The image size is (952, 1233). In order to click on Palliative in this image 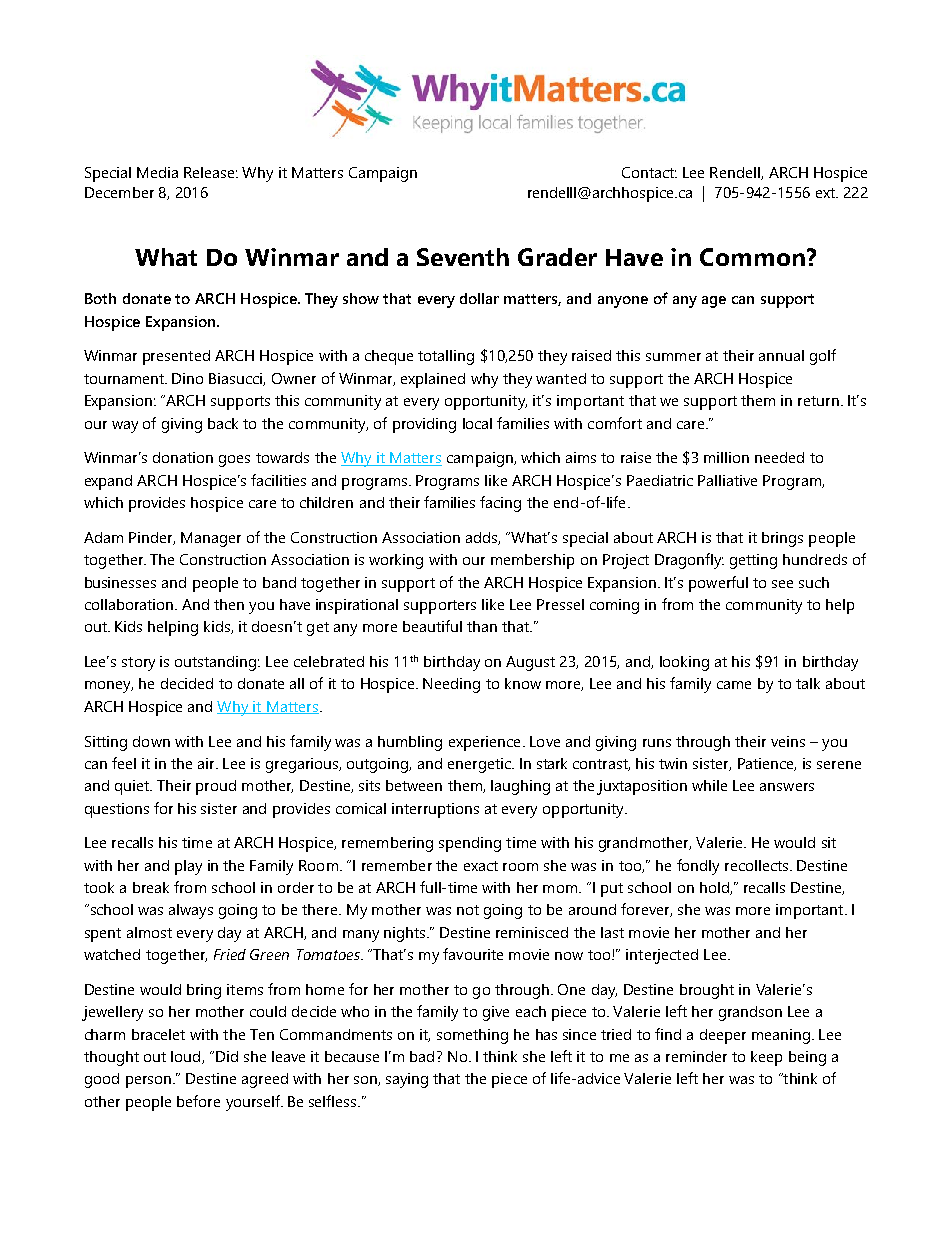, I will do `click(727, 480)`.
